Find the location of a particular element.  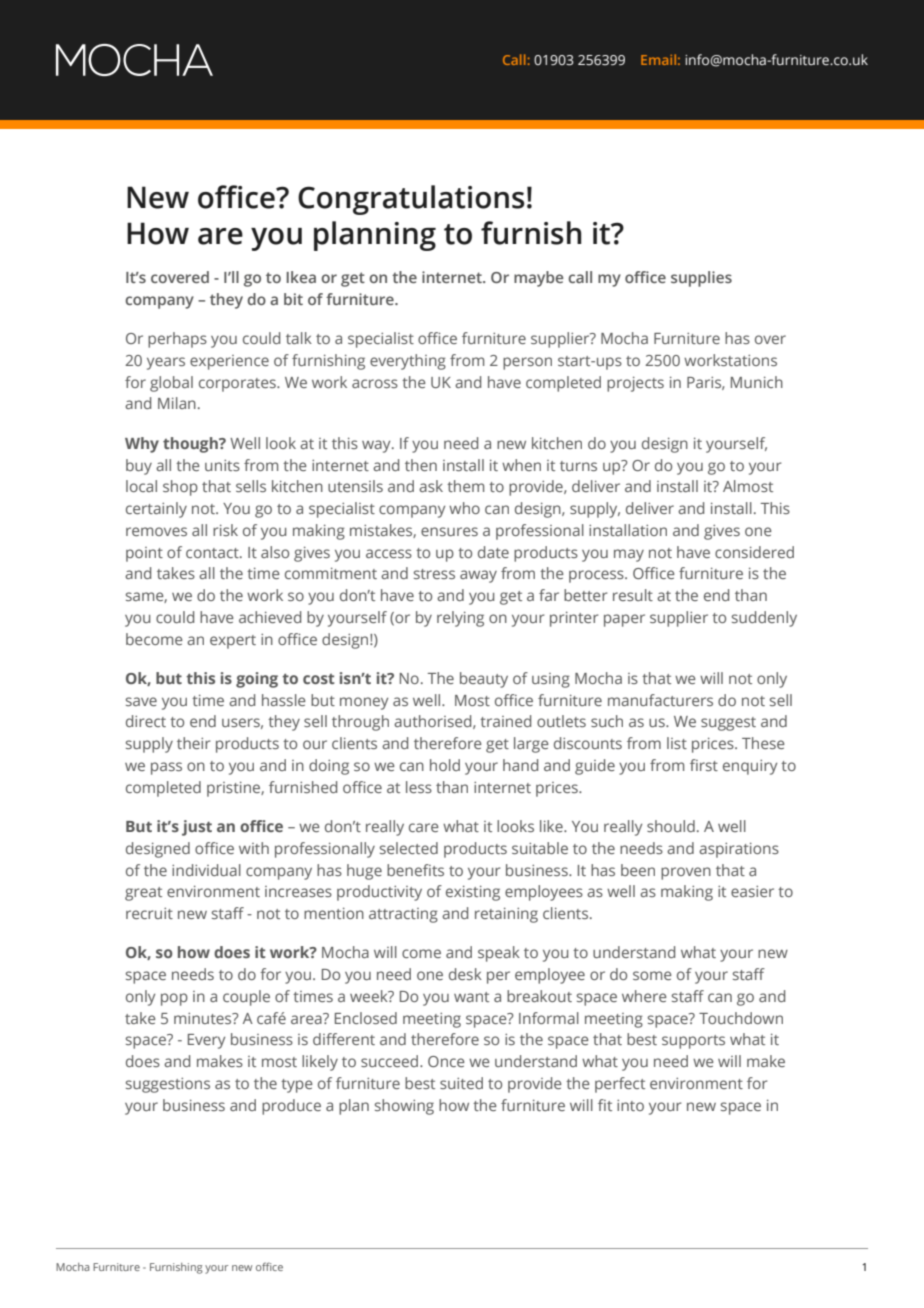

suited is located at coordinates (461, 1083).
